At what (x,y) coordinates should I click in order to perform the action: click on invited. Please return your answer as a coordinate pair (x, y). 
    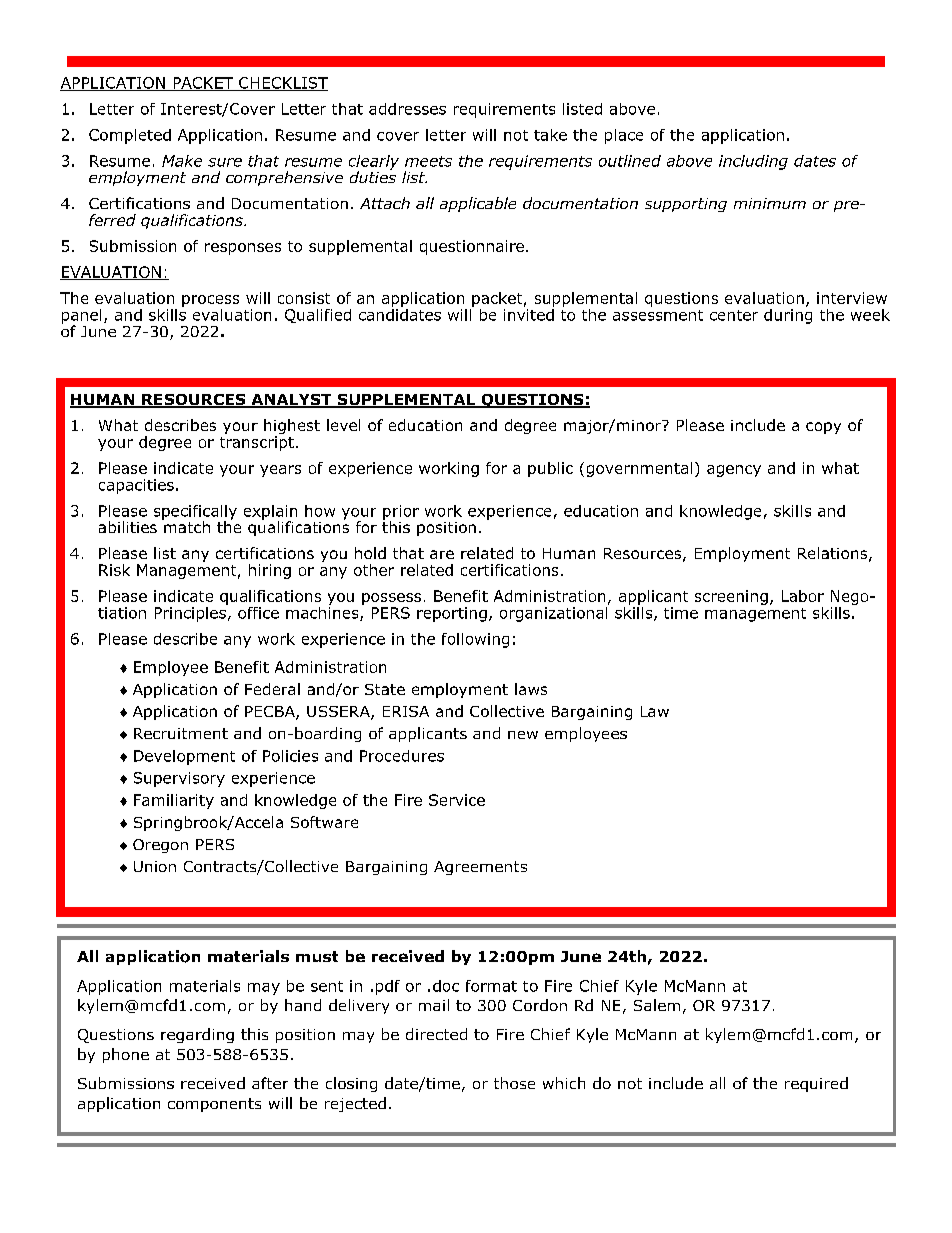
    Looking at the image, I should click on (529, 313).
